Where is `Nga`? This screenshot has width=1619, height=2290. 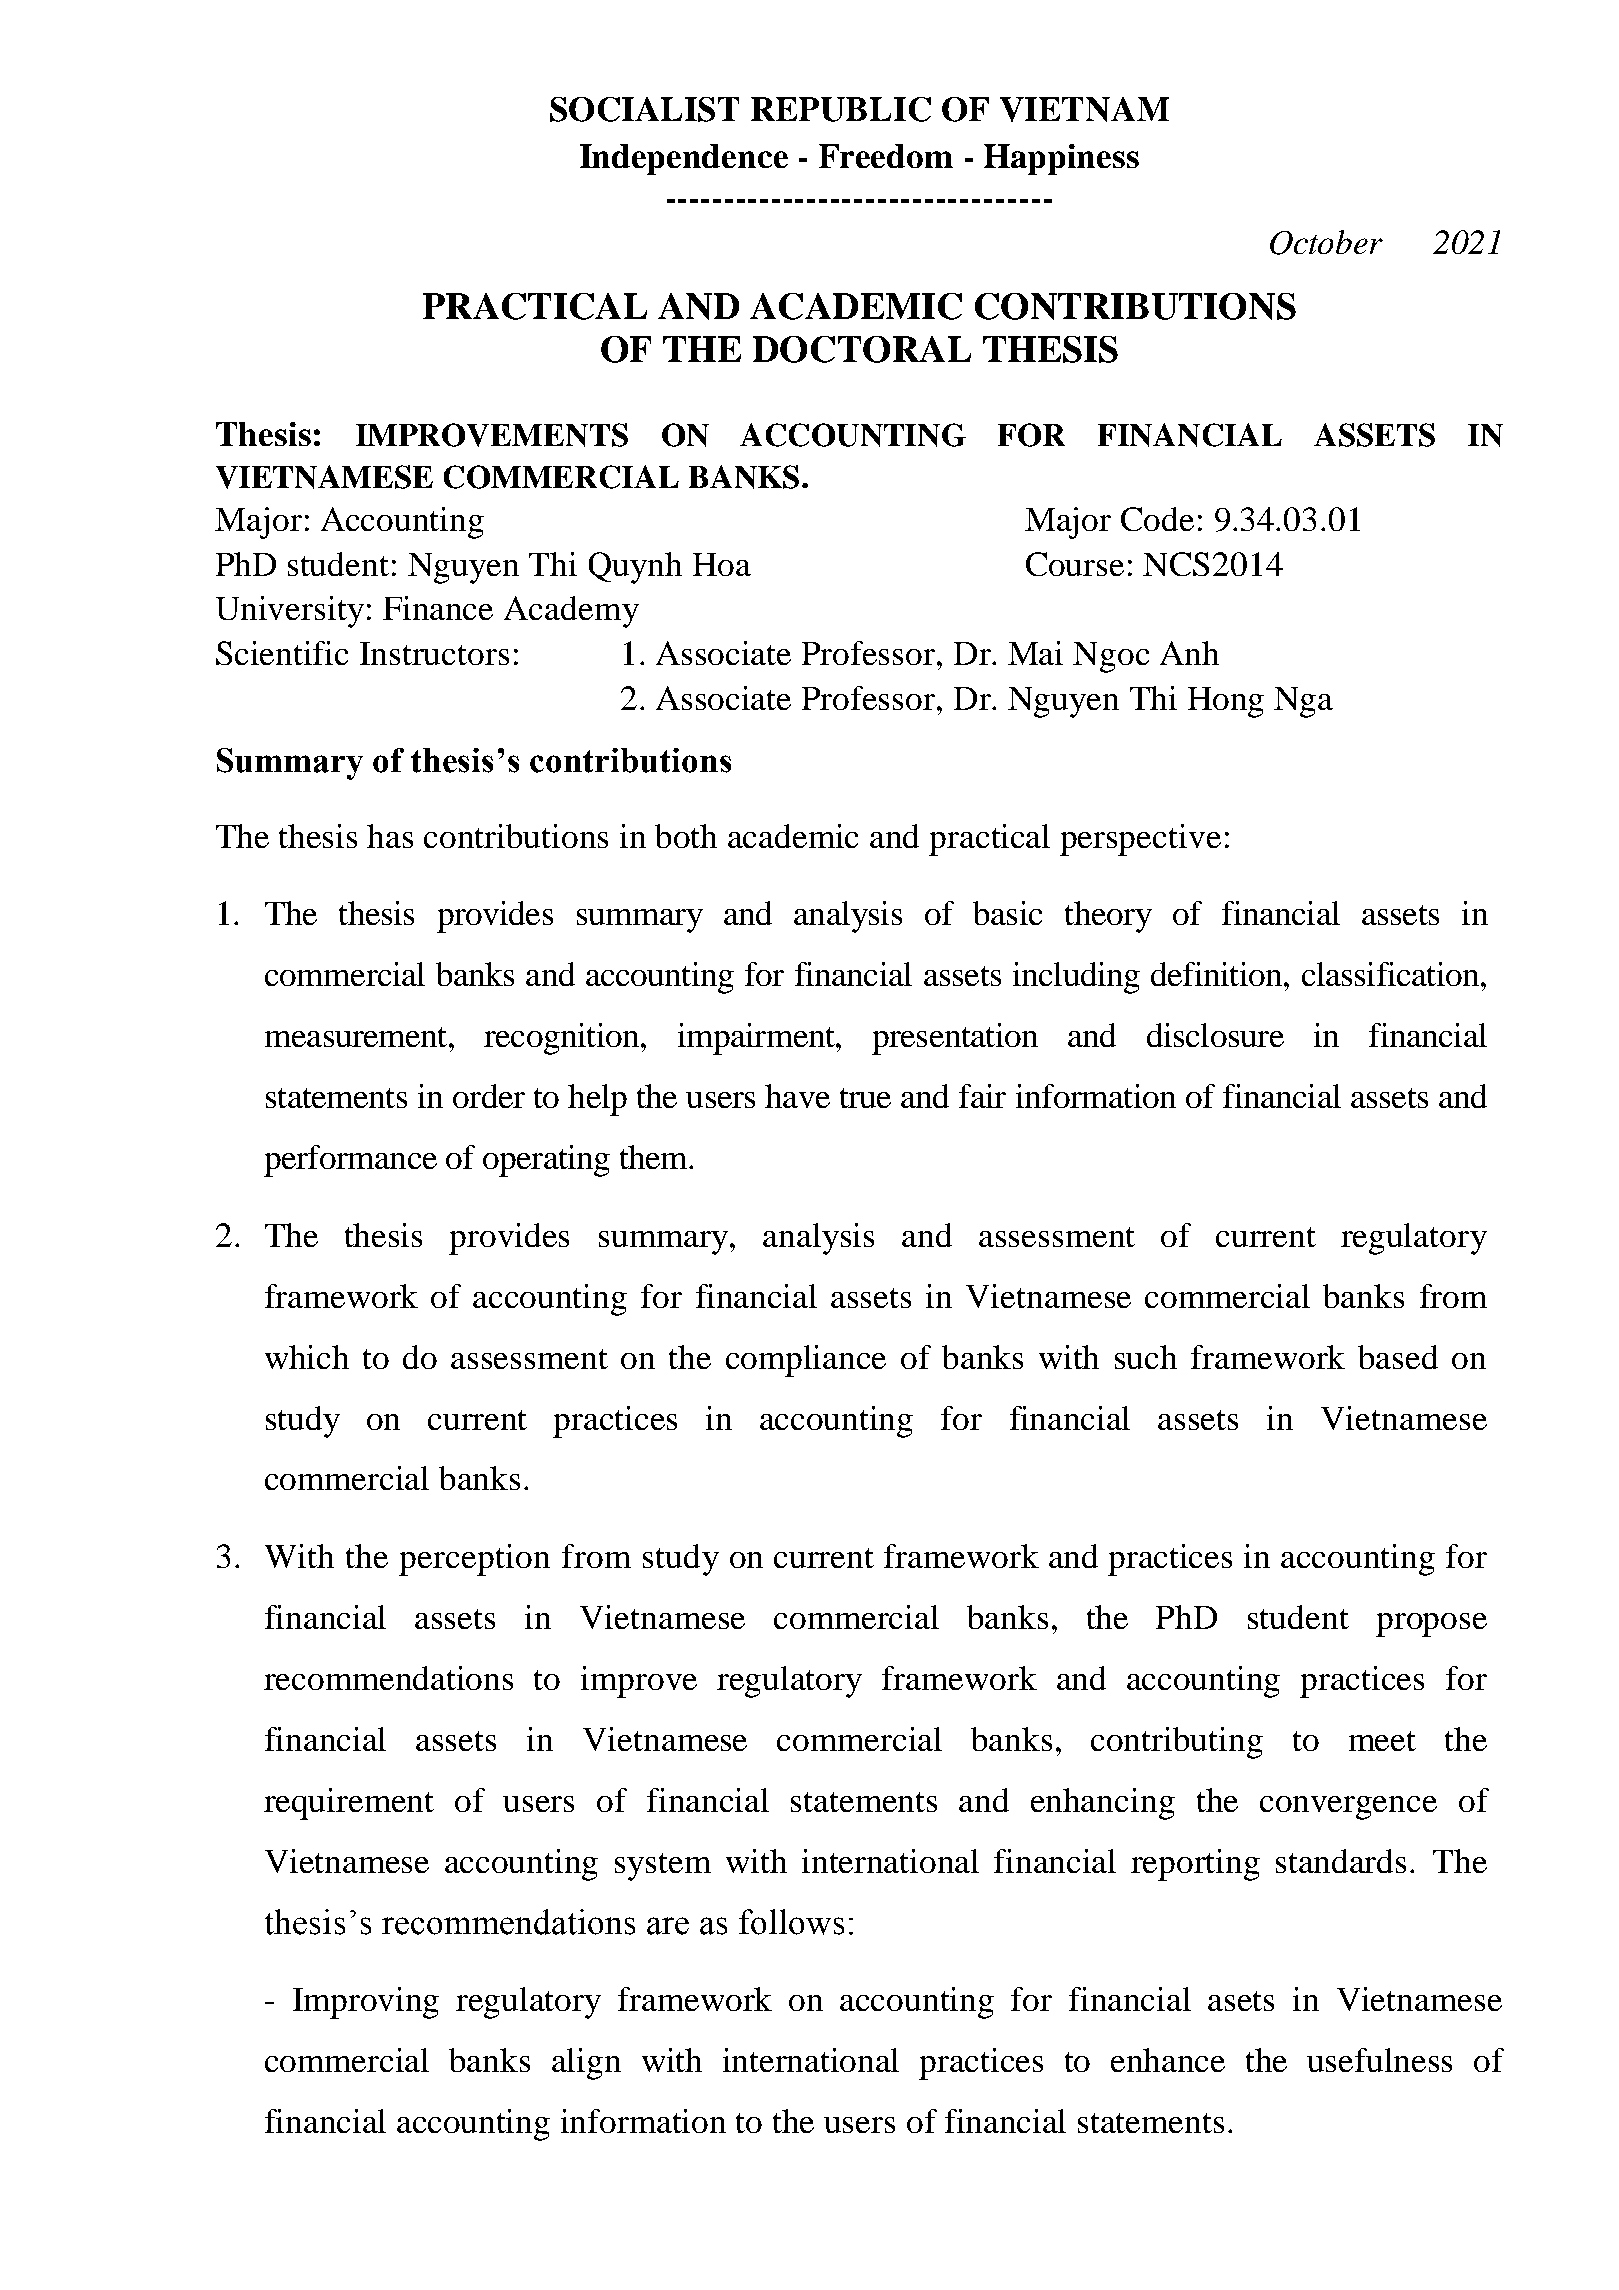 Nga is located at coordinates (1303, 702).
